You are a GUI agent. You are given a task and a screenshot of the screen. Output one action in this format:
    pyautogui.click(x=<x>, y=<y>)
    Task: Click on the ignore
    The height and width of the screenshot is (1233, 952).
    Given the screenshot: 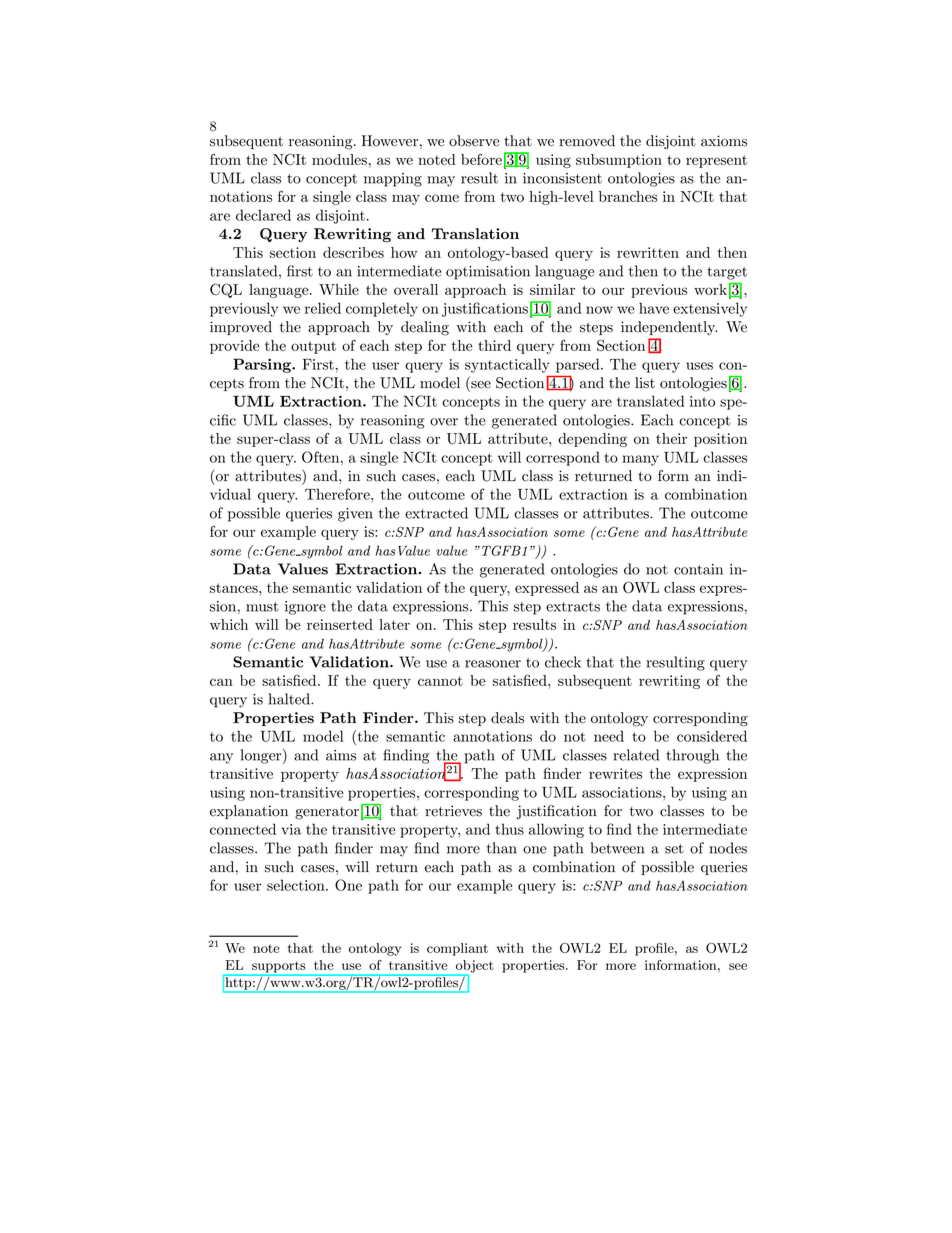 What is the action you would take?
    pyautogui.click(x=305, y=608)
